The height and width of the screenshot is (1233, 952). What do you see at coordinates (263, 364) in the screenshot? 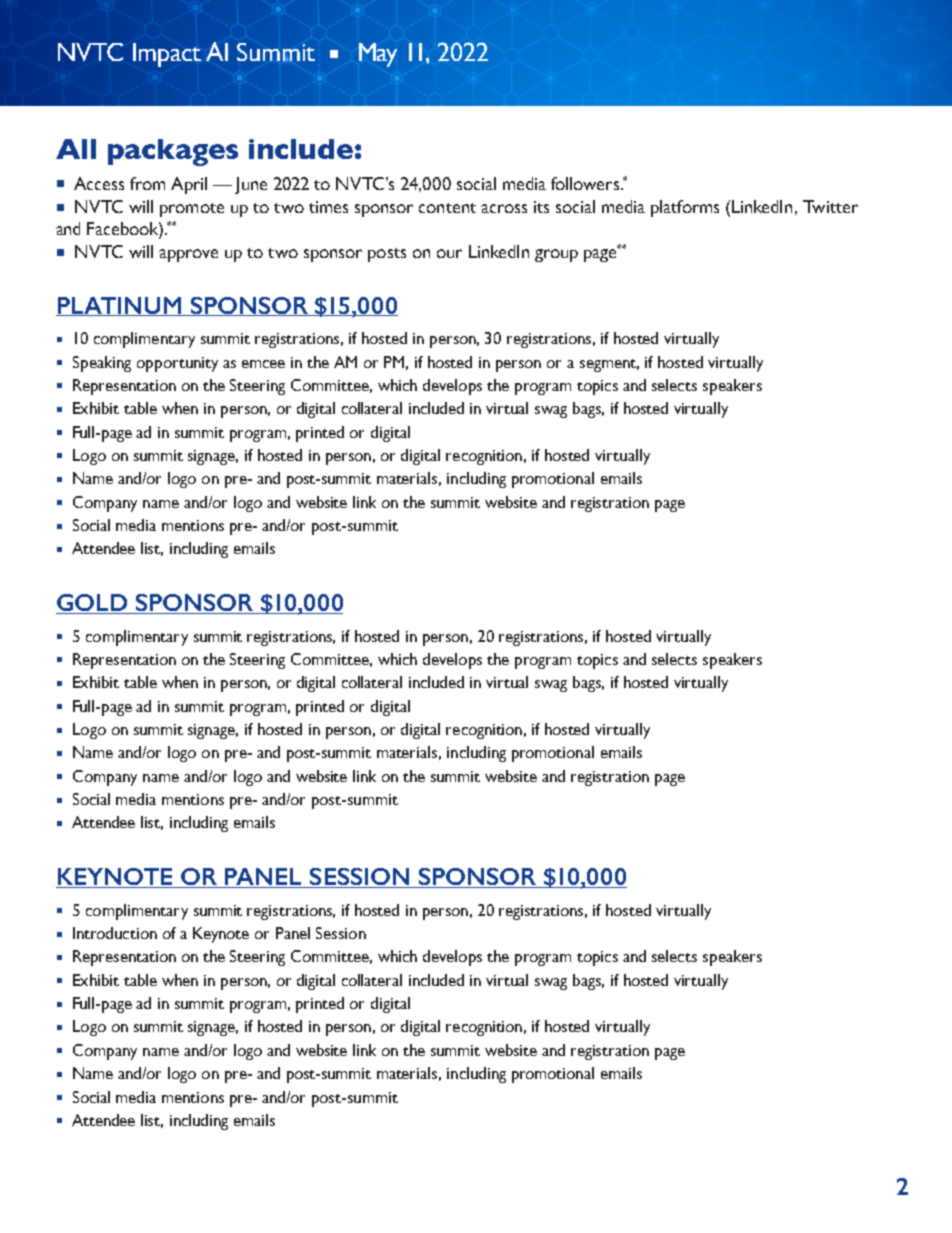
I see `emcee` at bounding box center [263, 364].
